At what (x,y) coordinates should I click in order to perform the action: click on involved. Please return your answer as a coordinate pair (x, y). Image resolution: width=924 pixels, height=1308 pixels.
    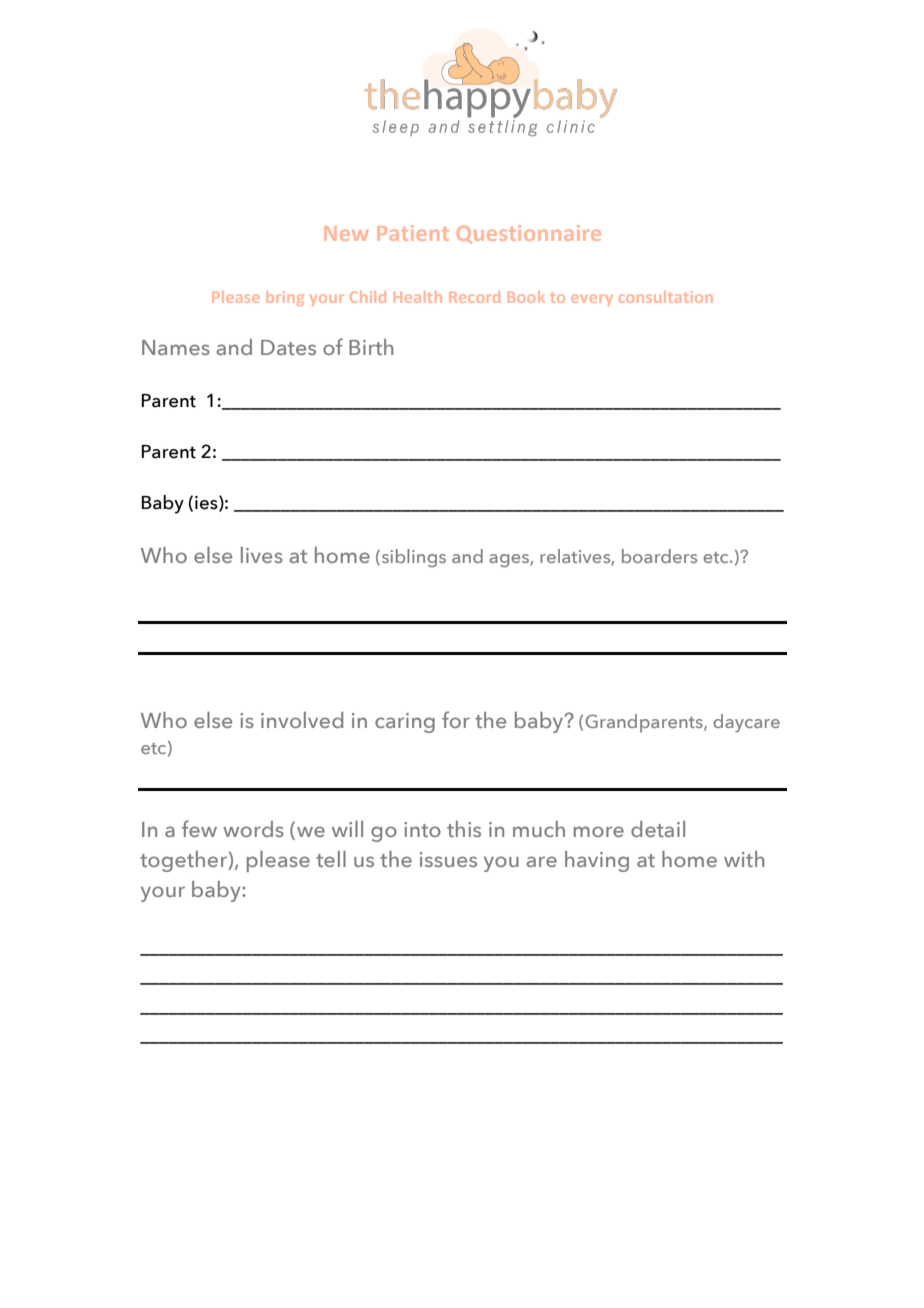
    Looking at the image, I should click on (302, 720).
